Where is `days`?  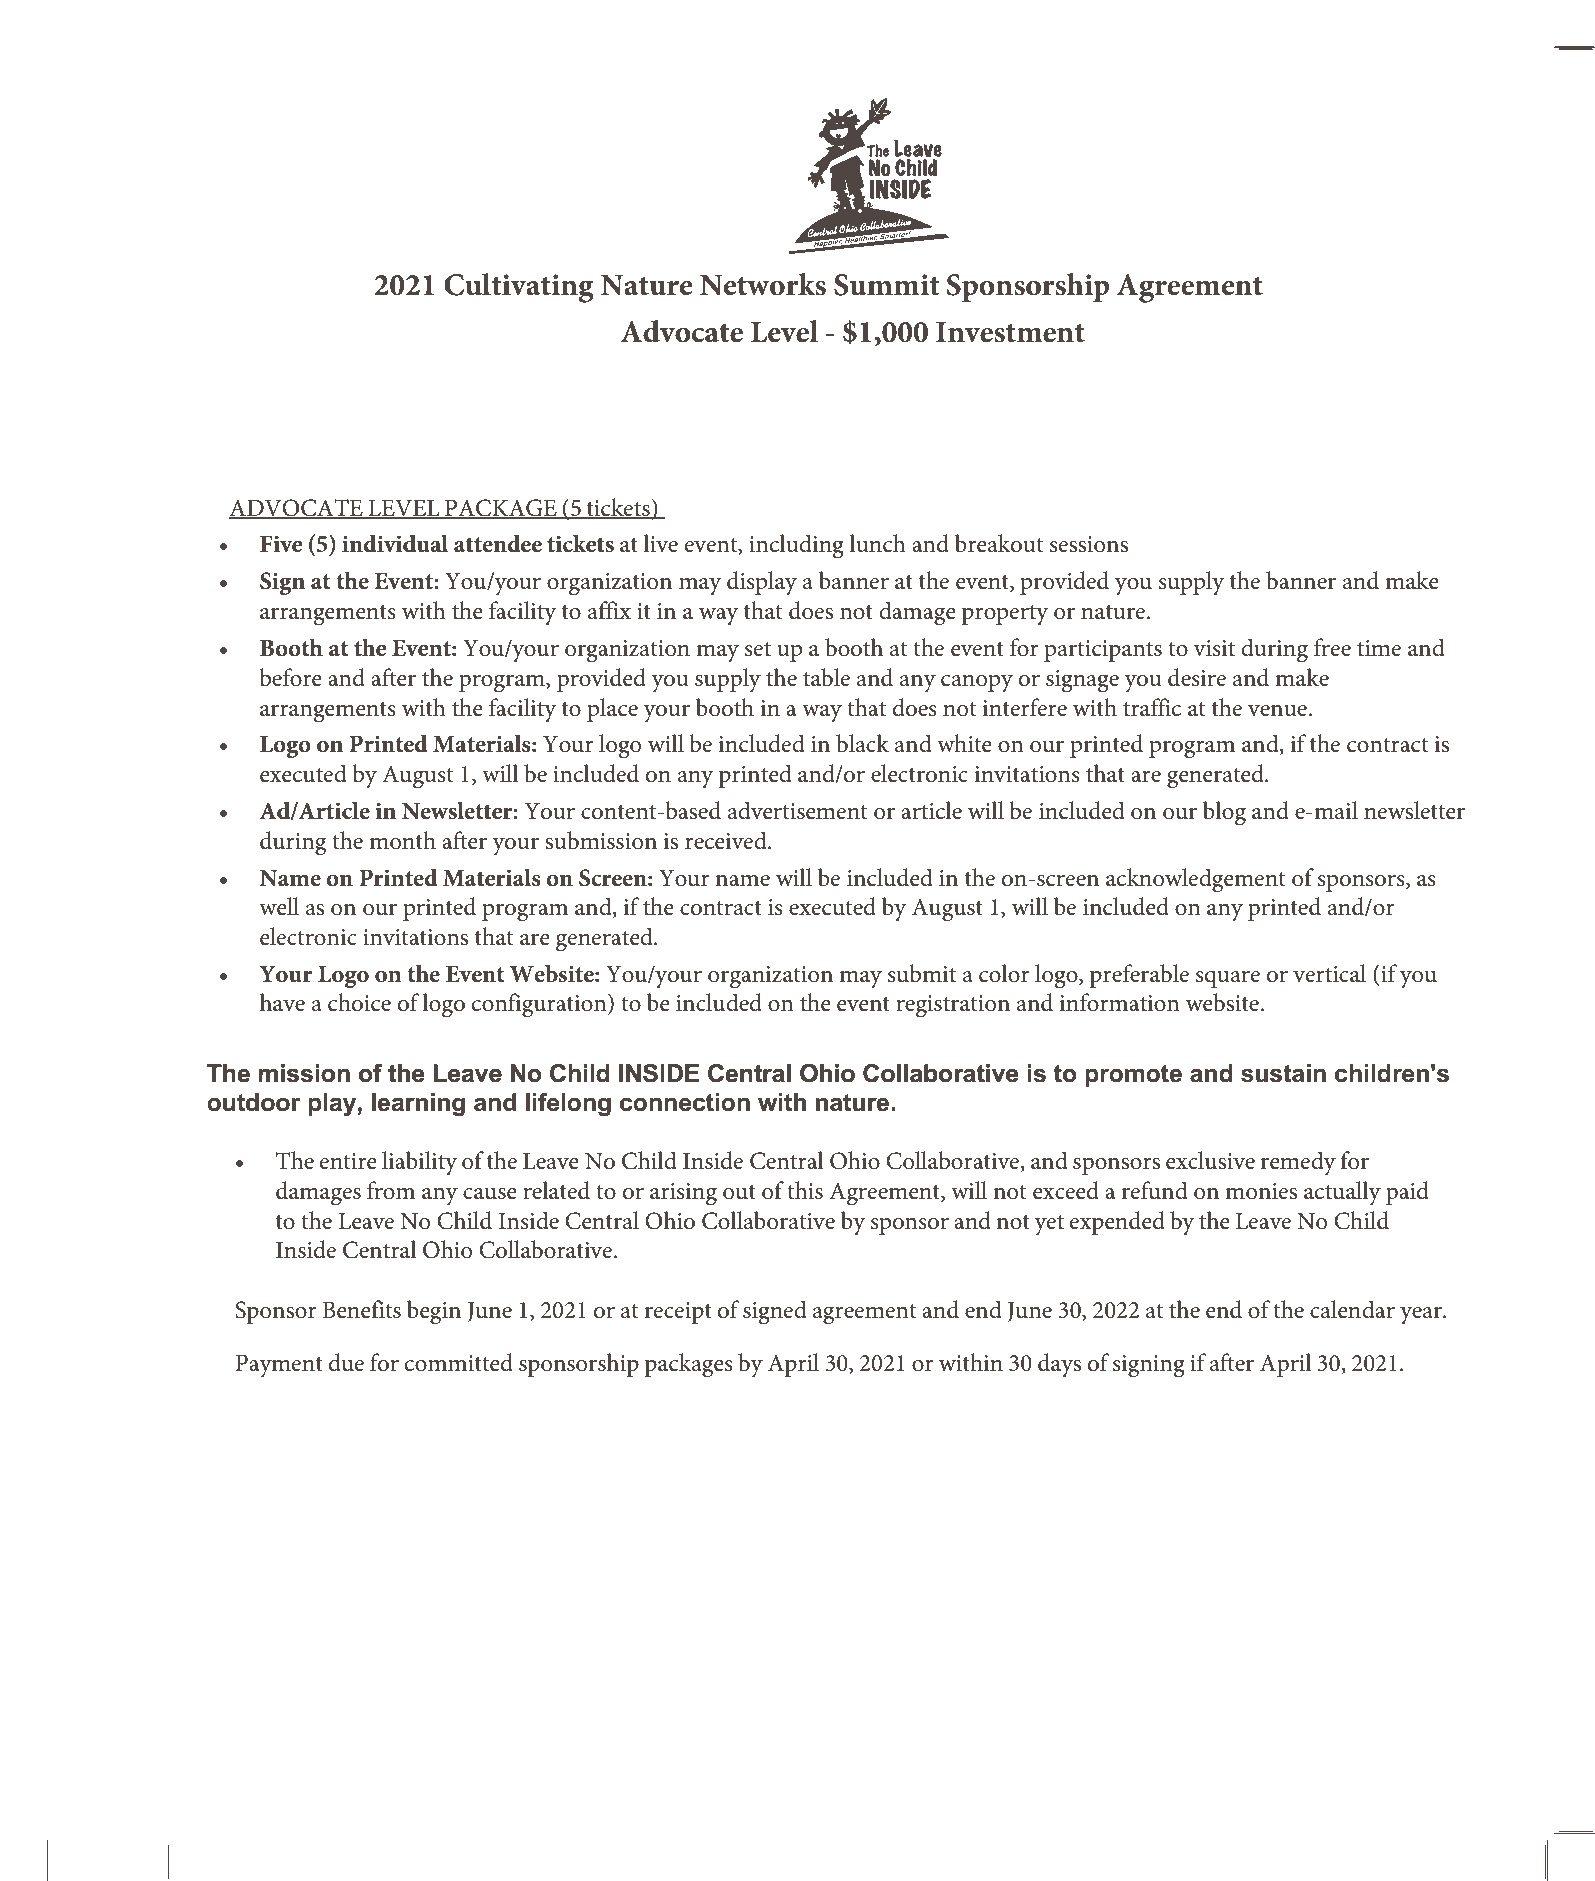 days is located at coordinates (1059, 1365).
